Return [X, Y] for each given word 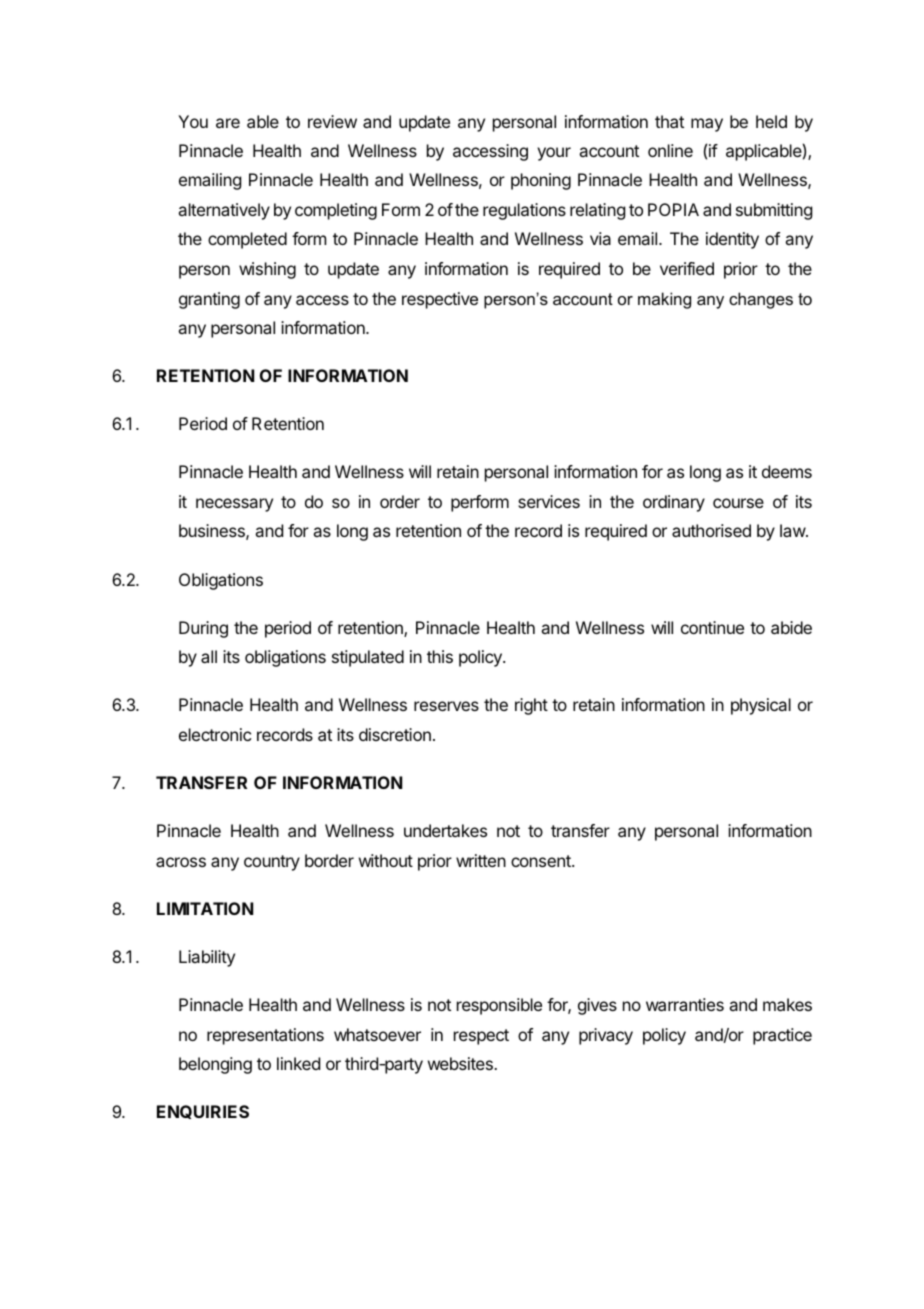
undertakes [445, 830]
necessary [234, 505]
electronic [215, 734]
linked [298, 1063]
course [738, 503]
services [549, 501]
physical [761, 706]
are [228, 123]
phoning [541, 181]
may [707, 125]
